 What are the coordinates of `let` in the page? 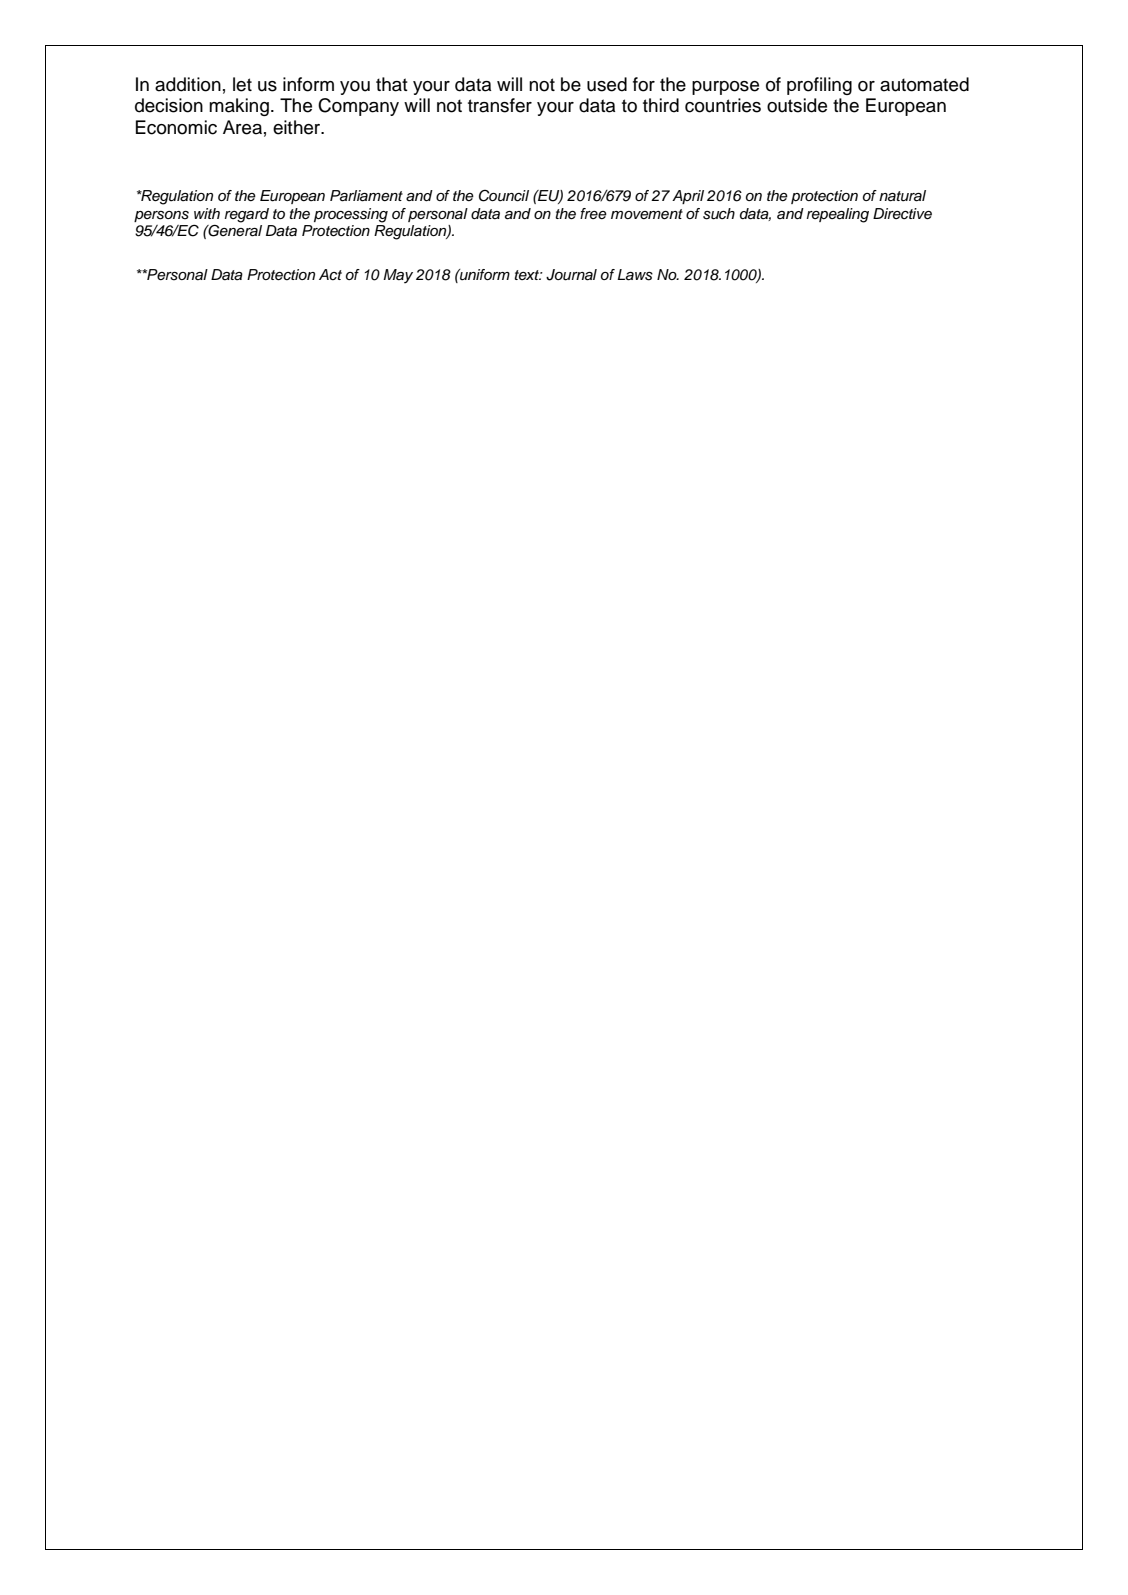 It's located at (242, 84).
